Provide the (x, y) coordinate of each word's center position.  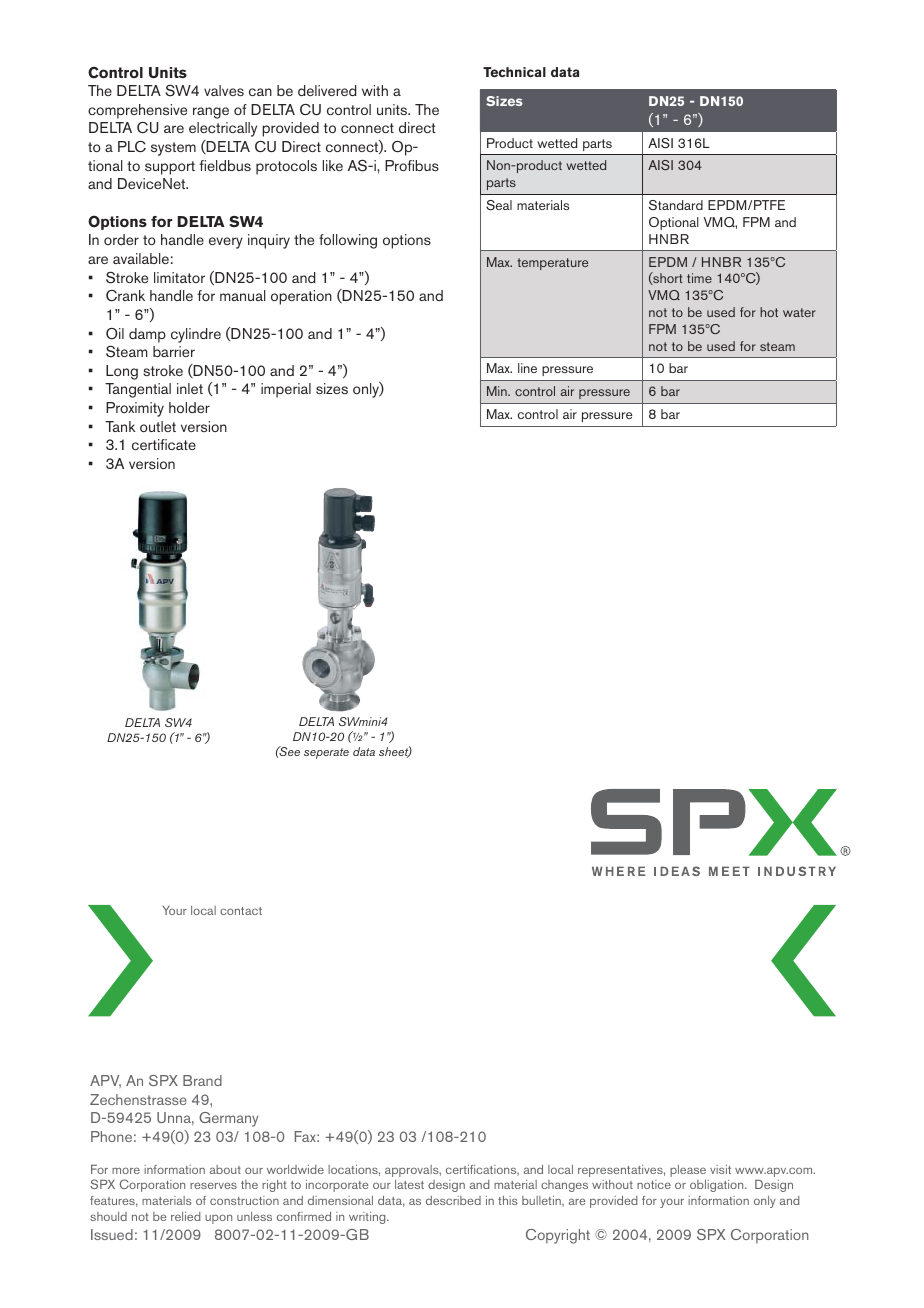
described (453, 1200)
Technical (514, 72)
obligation (718, 1186)
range (211, 113)
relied (185, 1216)
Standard (676, 205)
